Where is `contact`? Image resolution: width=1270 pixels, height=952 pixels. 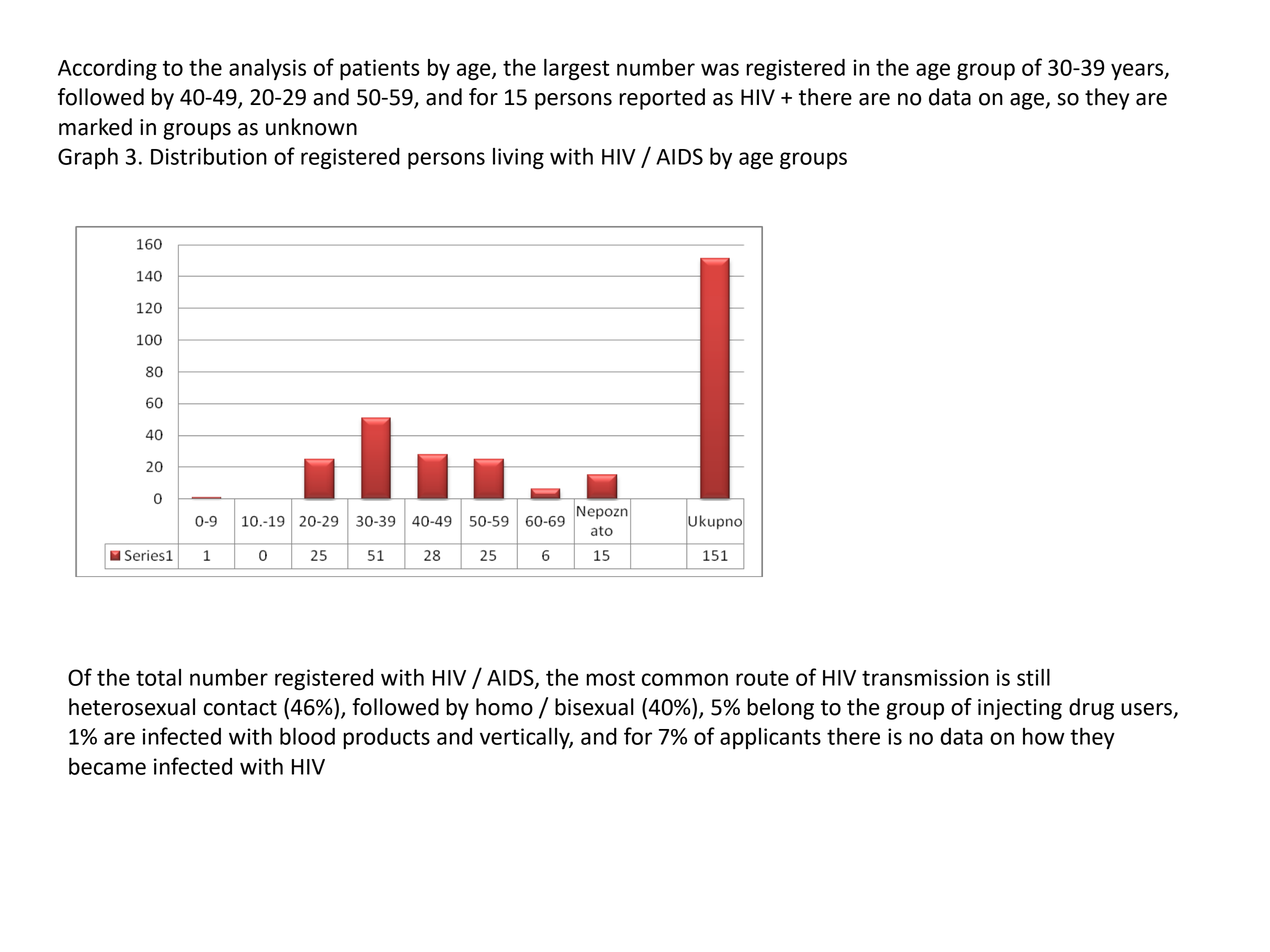 contact is located at coordinates (240, 708).
